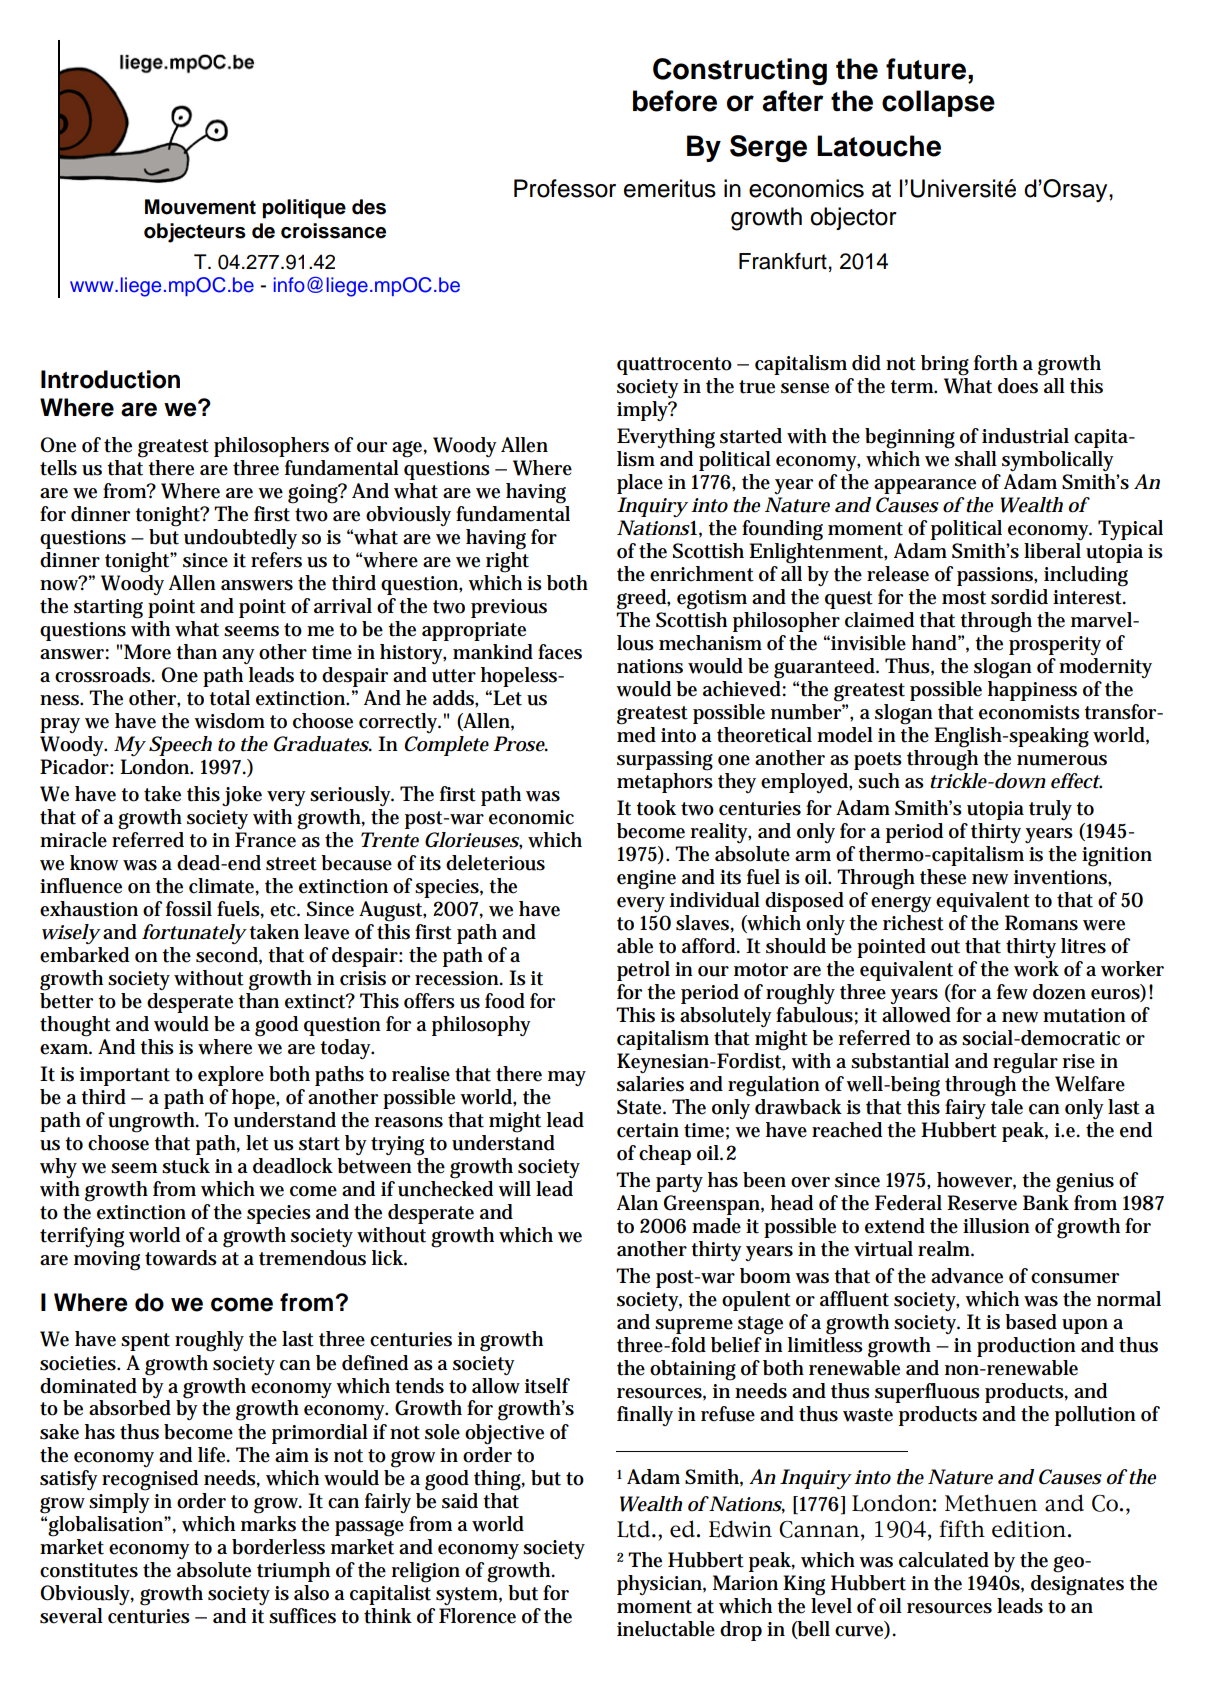  I want to click on Introduction, so click(110, 379).
